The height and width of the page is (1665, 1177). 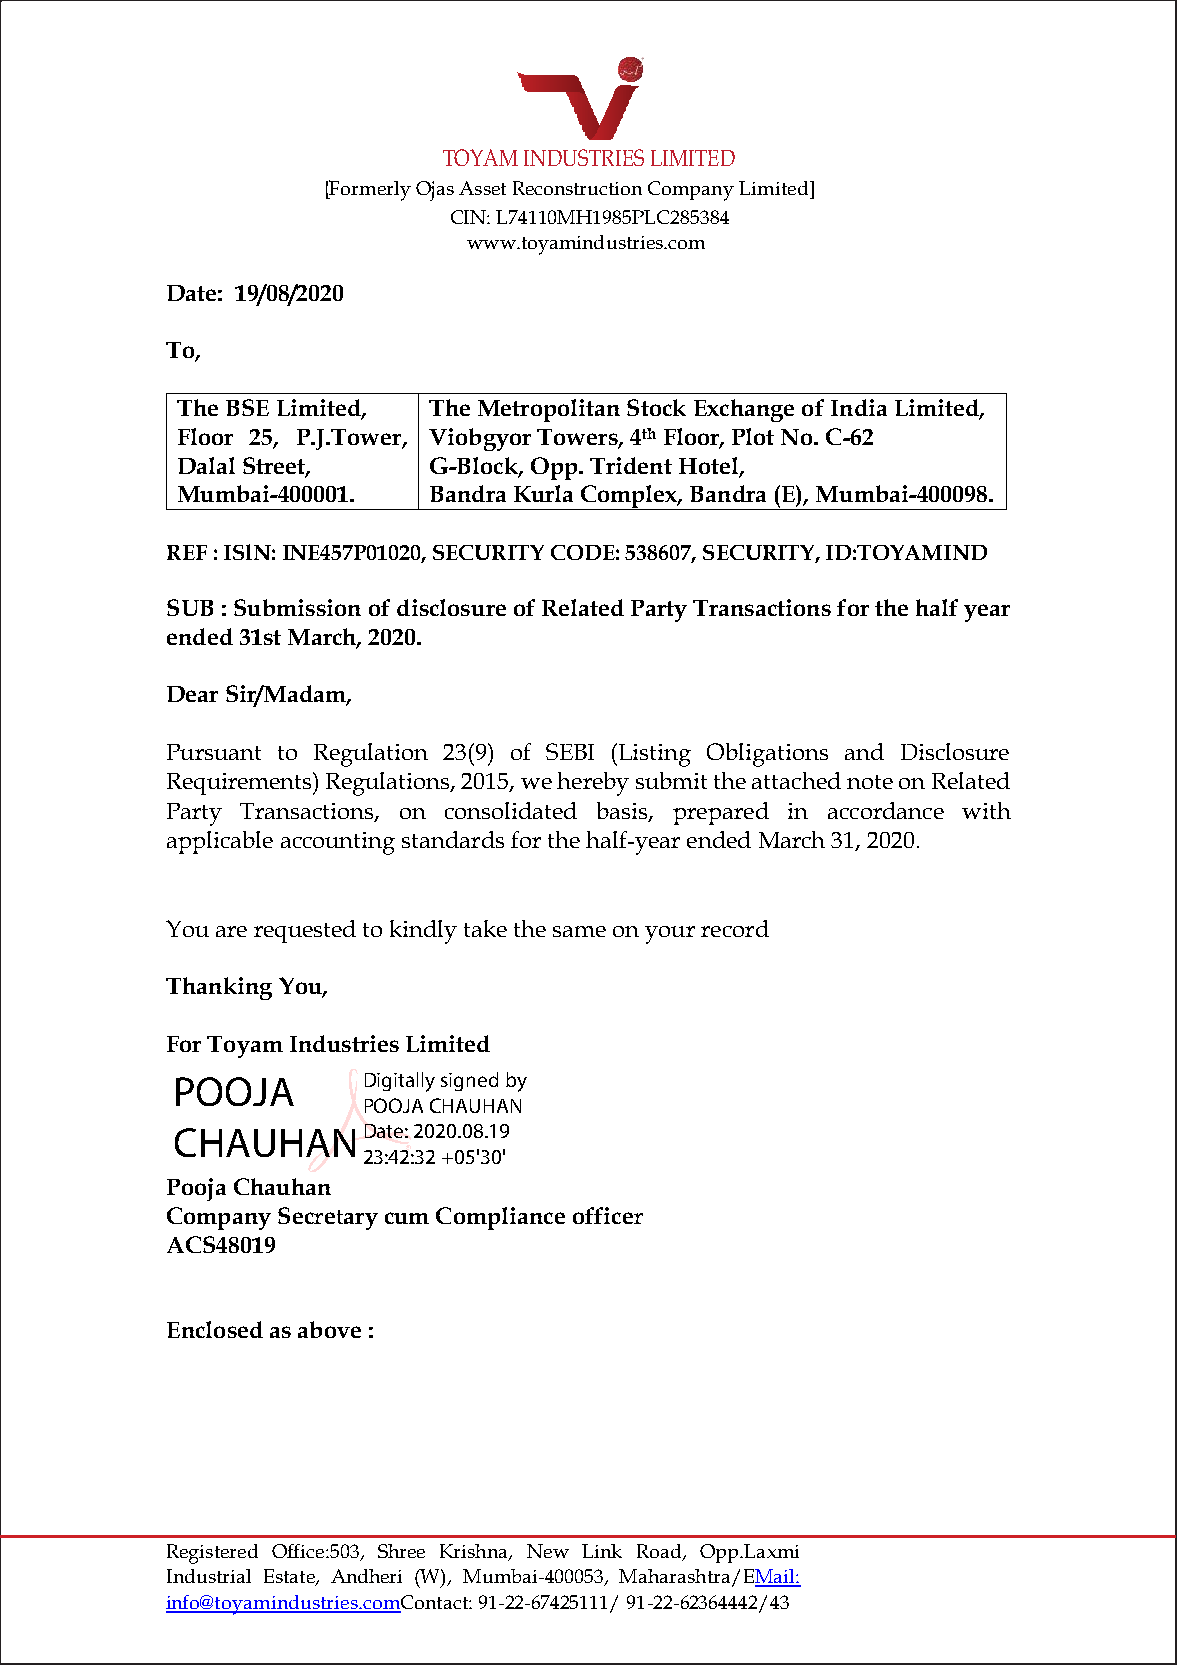 I want to click on Reconstruction, so click(x=577, y=188).
